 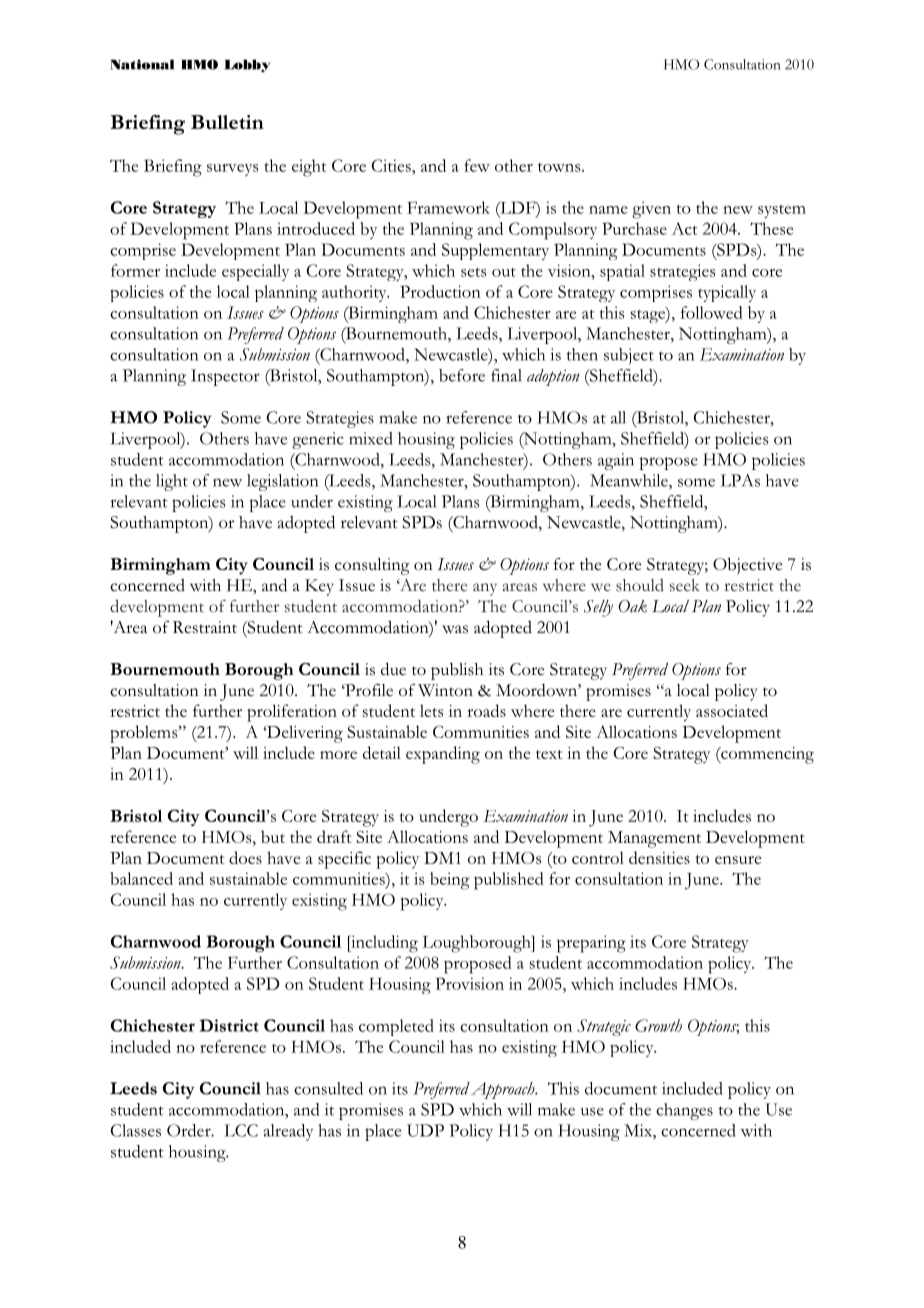 I want to click on LCC, so click(x=241, y=1130).
